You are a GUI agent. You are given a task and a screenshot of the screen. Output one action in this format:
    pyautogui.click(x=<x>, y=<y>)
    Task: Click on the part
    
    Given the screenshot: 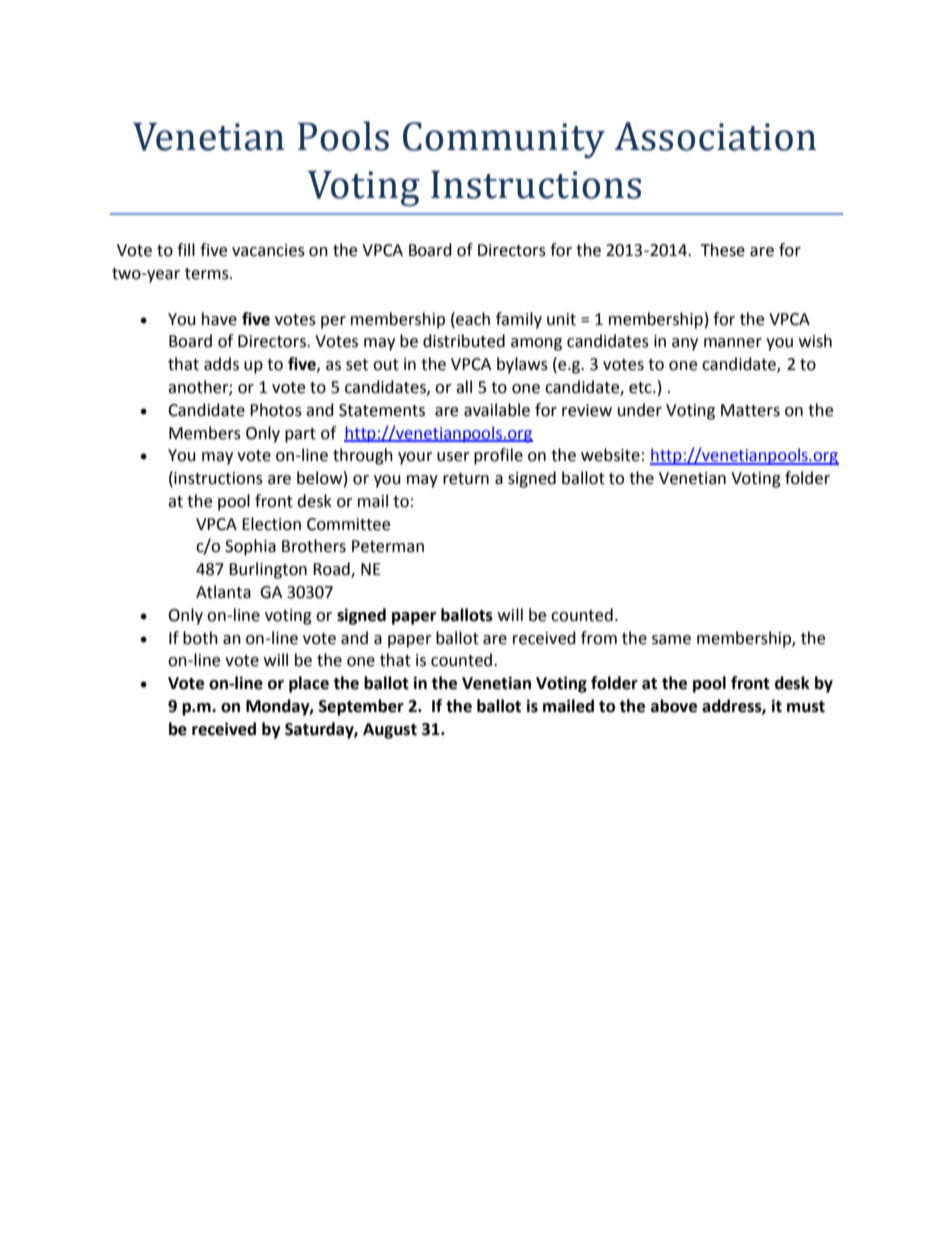 What is the action you would take?
    pyautogui.click(x=300, y=435)
